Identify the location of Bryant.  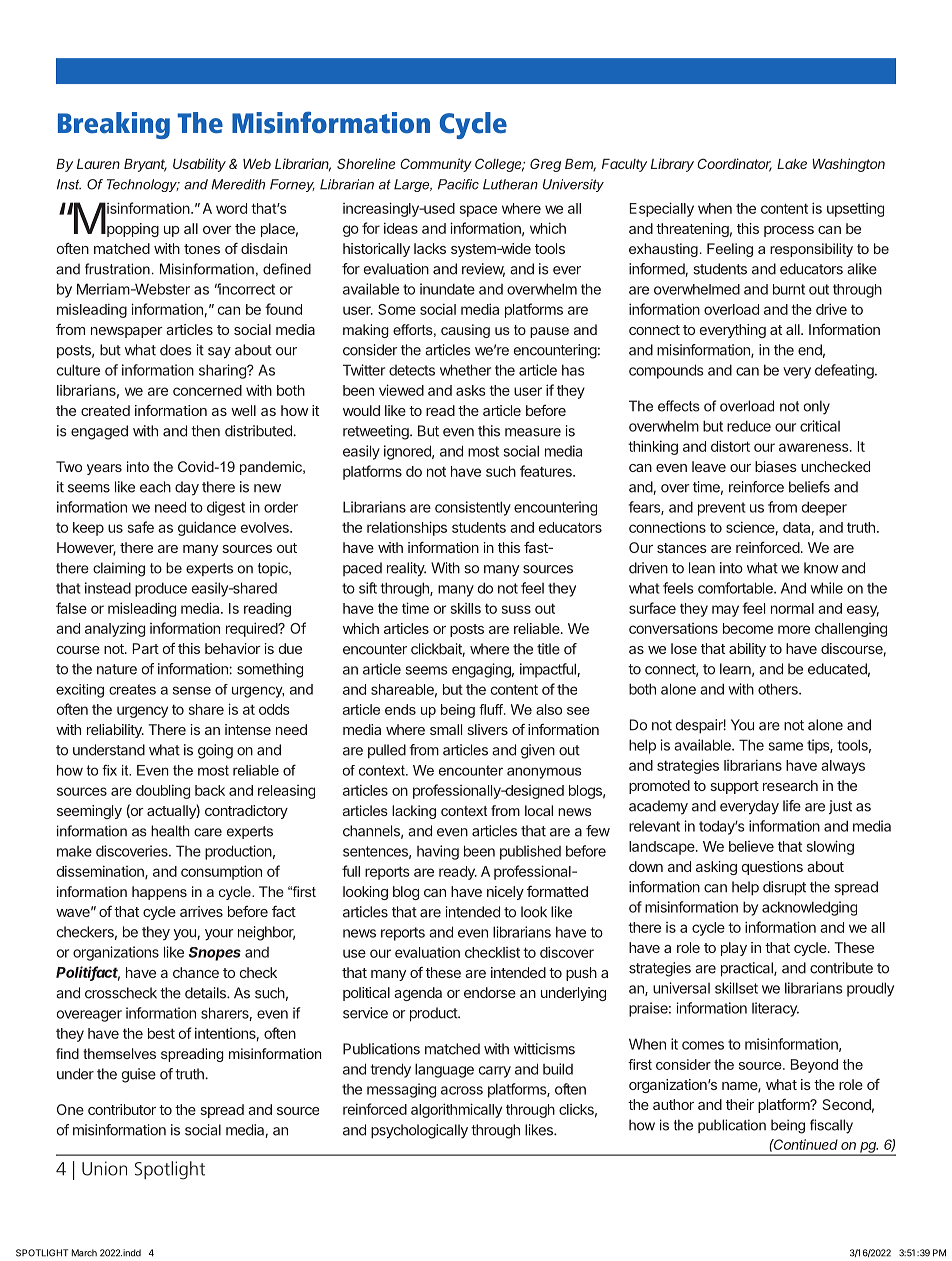
(145, 165).
